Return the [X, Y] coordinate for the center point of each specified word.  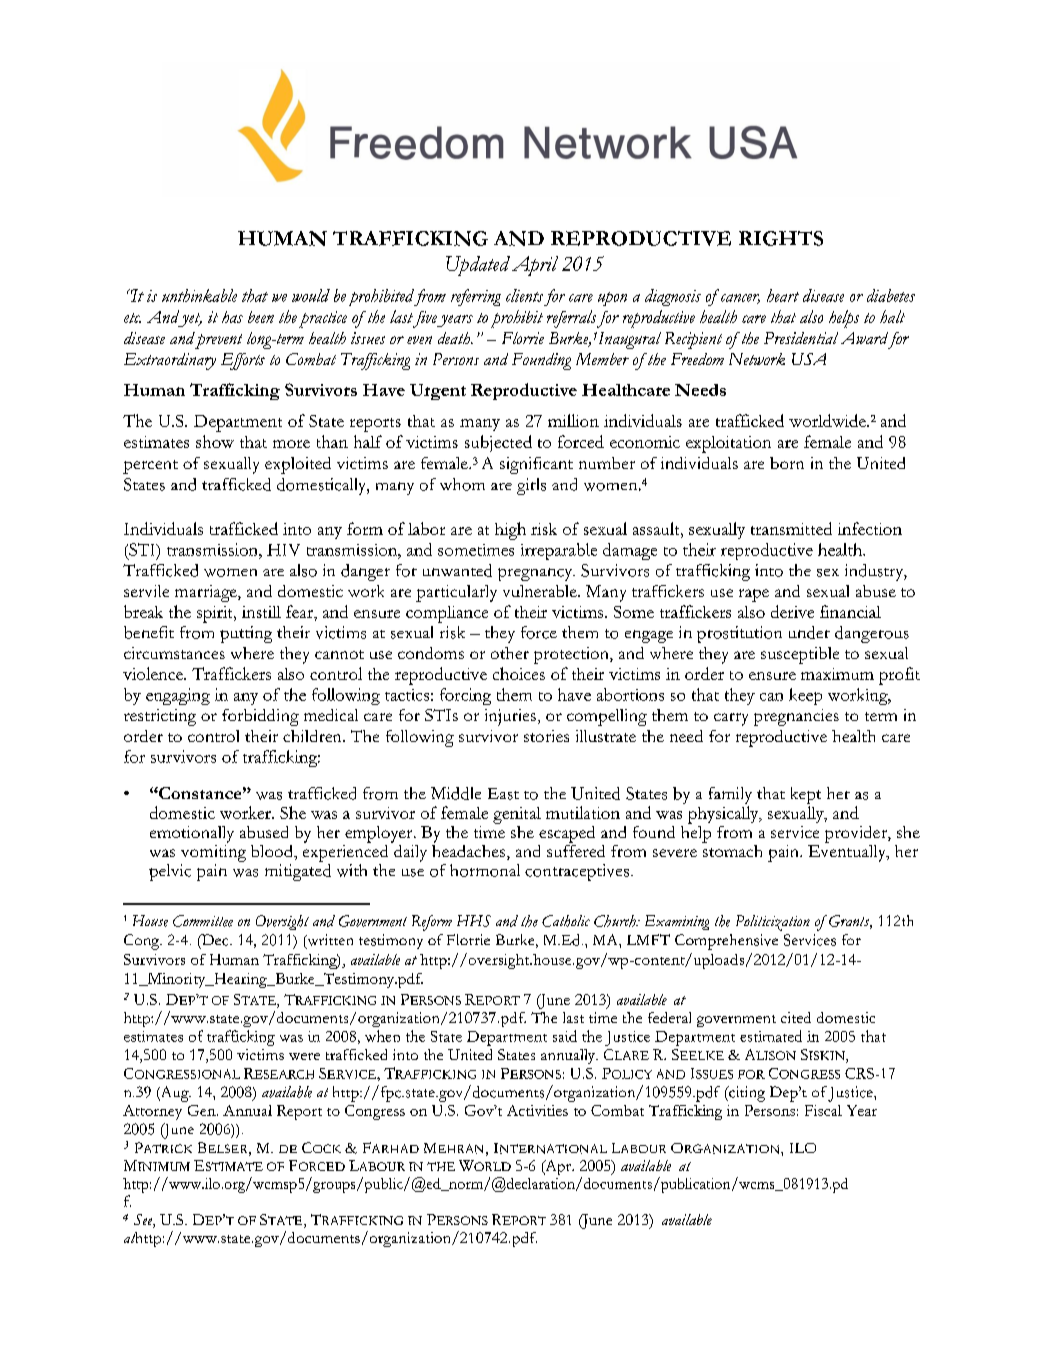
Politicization [773, 923]
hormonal [485, 870]
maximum [837, 674]
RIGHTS [781, 238]
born [787, 463]
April [535, 266]
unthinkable [199, 295]
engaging [178, 696]
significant [536, 465]
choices [519, 673]
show [215, 441]
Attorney [152, 1112]
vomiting [213, 852]
